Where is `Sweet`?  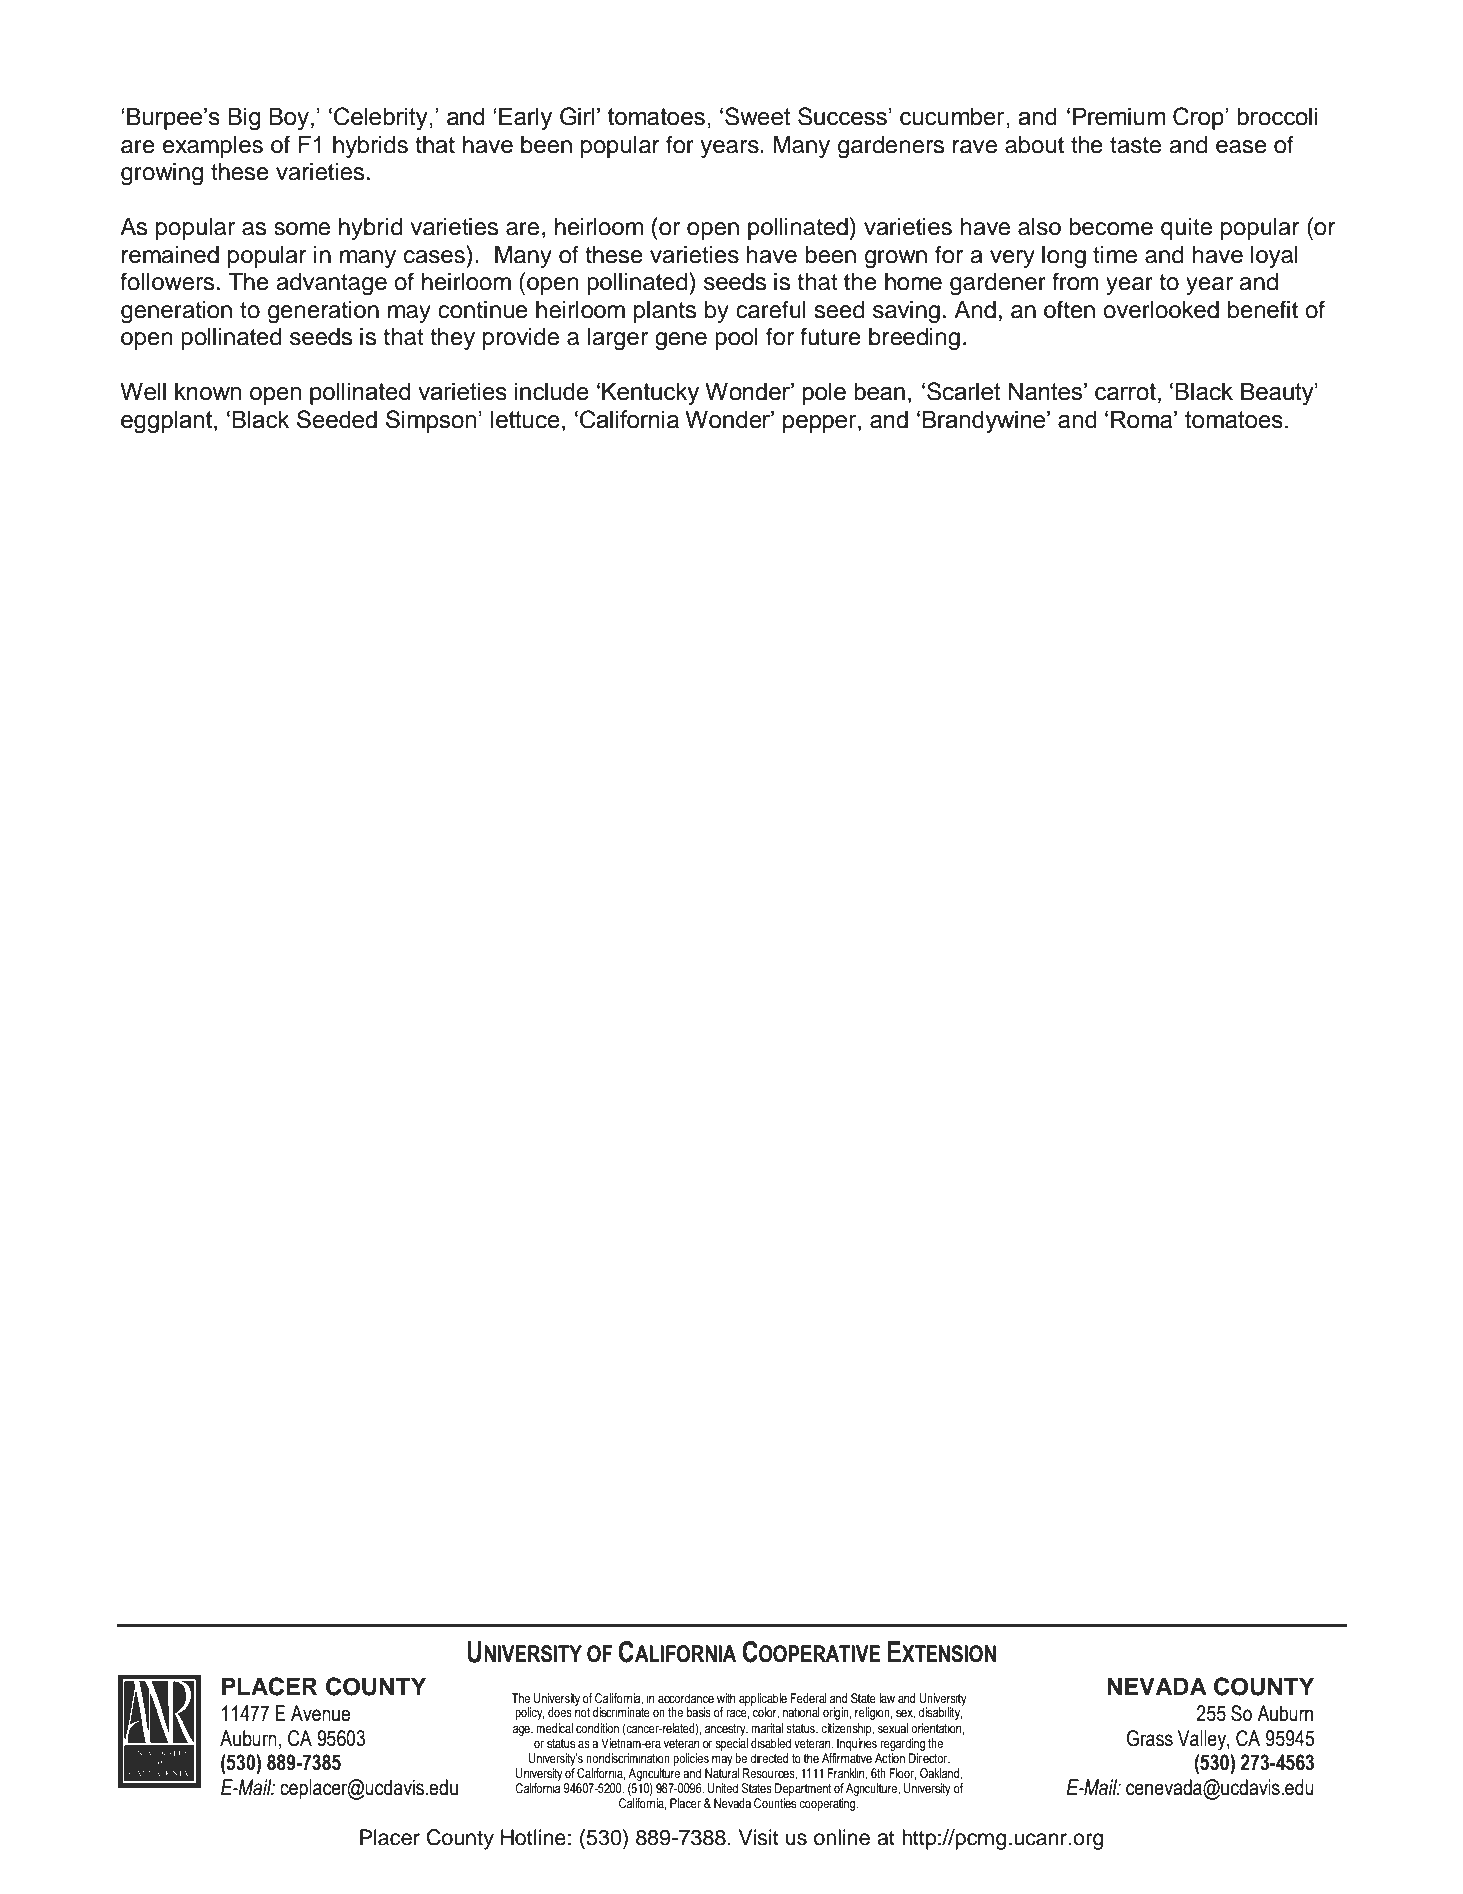 Sweet is located at coordinates (758, 116).
